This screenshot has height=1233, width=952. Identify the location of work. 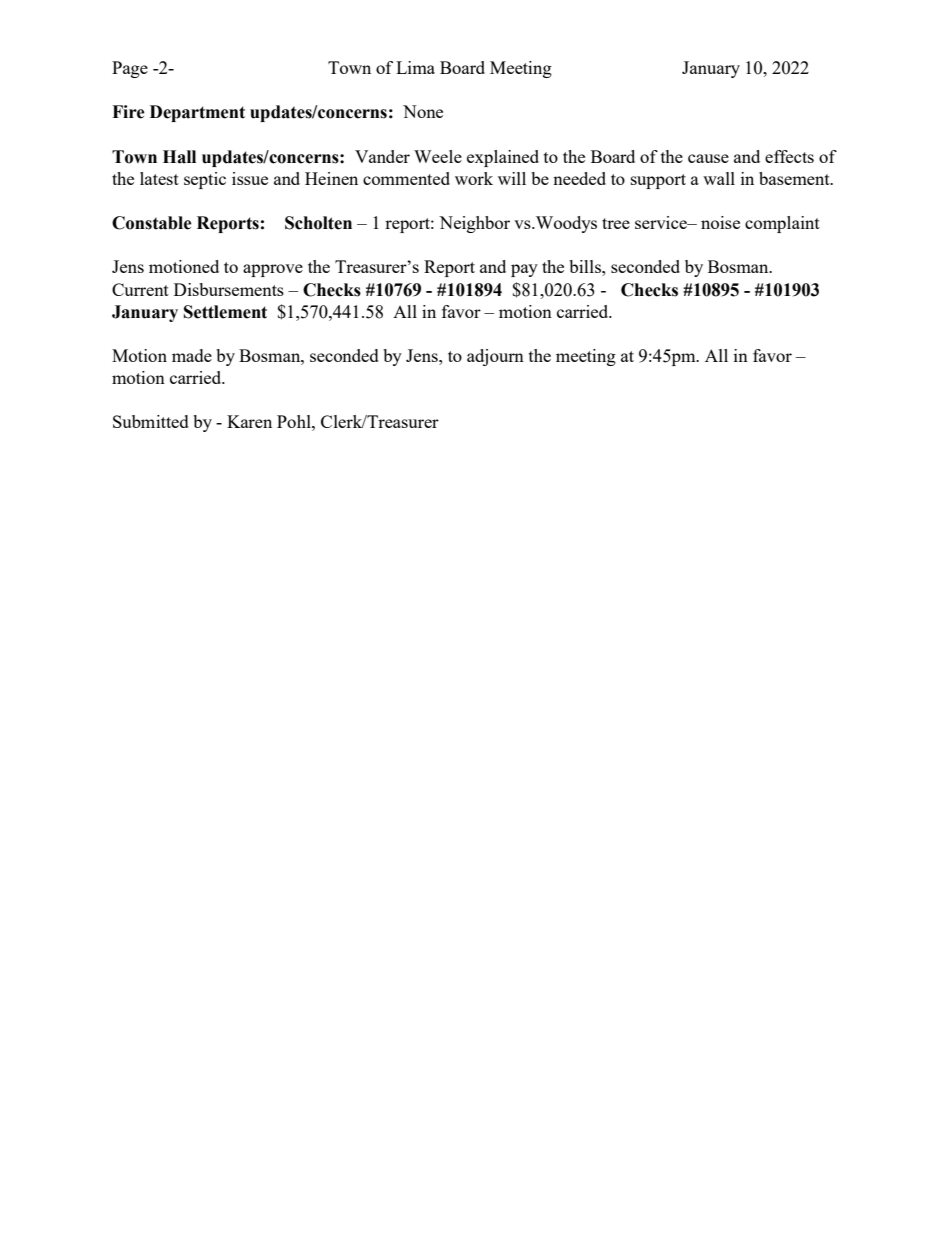
(474, 178).
